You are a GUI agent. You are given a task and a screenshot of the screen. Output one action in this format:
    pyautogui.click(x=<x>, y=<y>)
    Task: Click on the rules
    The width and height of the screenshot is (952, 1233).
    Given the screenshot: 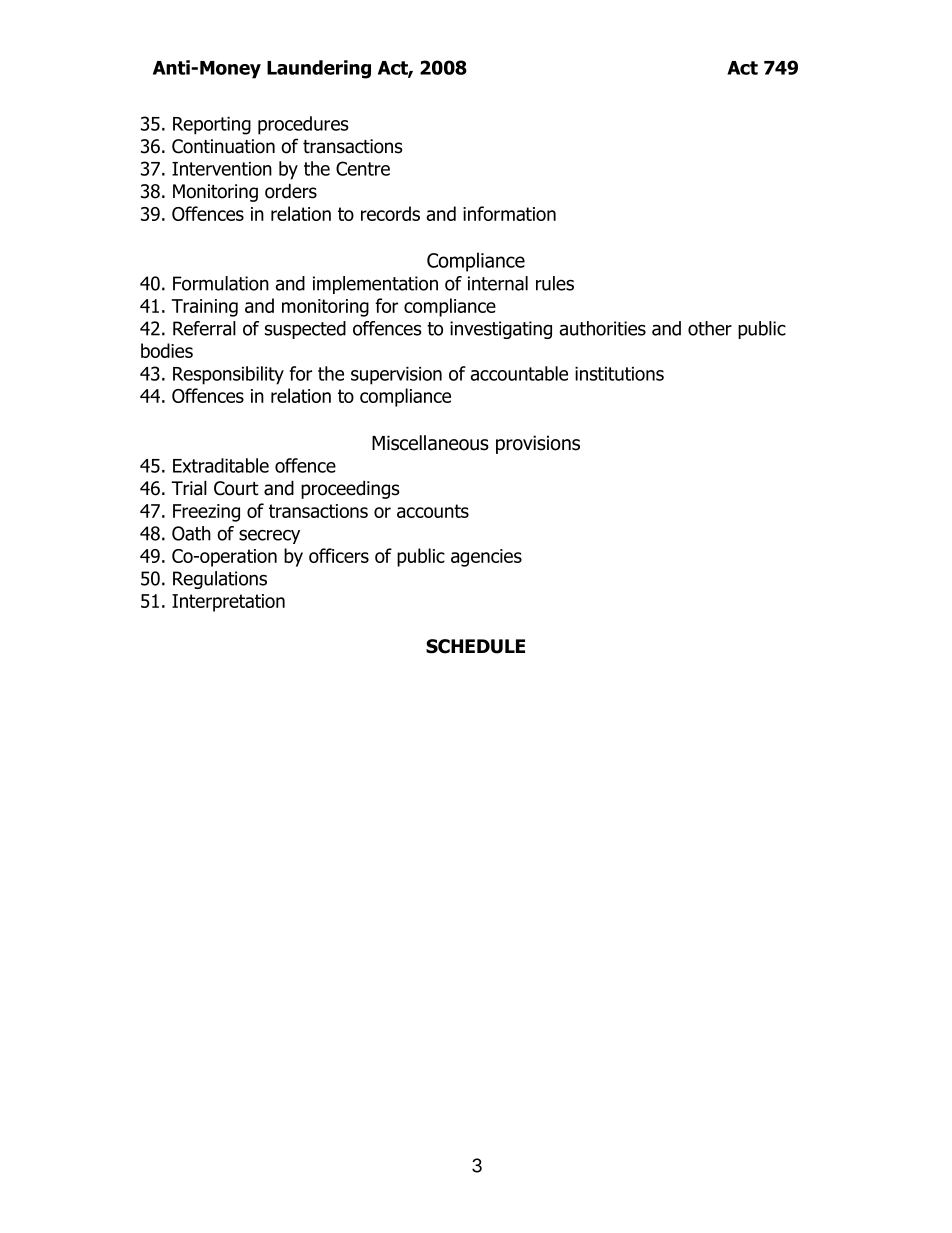 What is the action you would take?
    pyautogui.click(x=555, y=283)
